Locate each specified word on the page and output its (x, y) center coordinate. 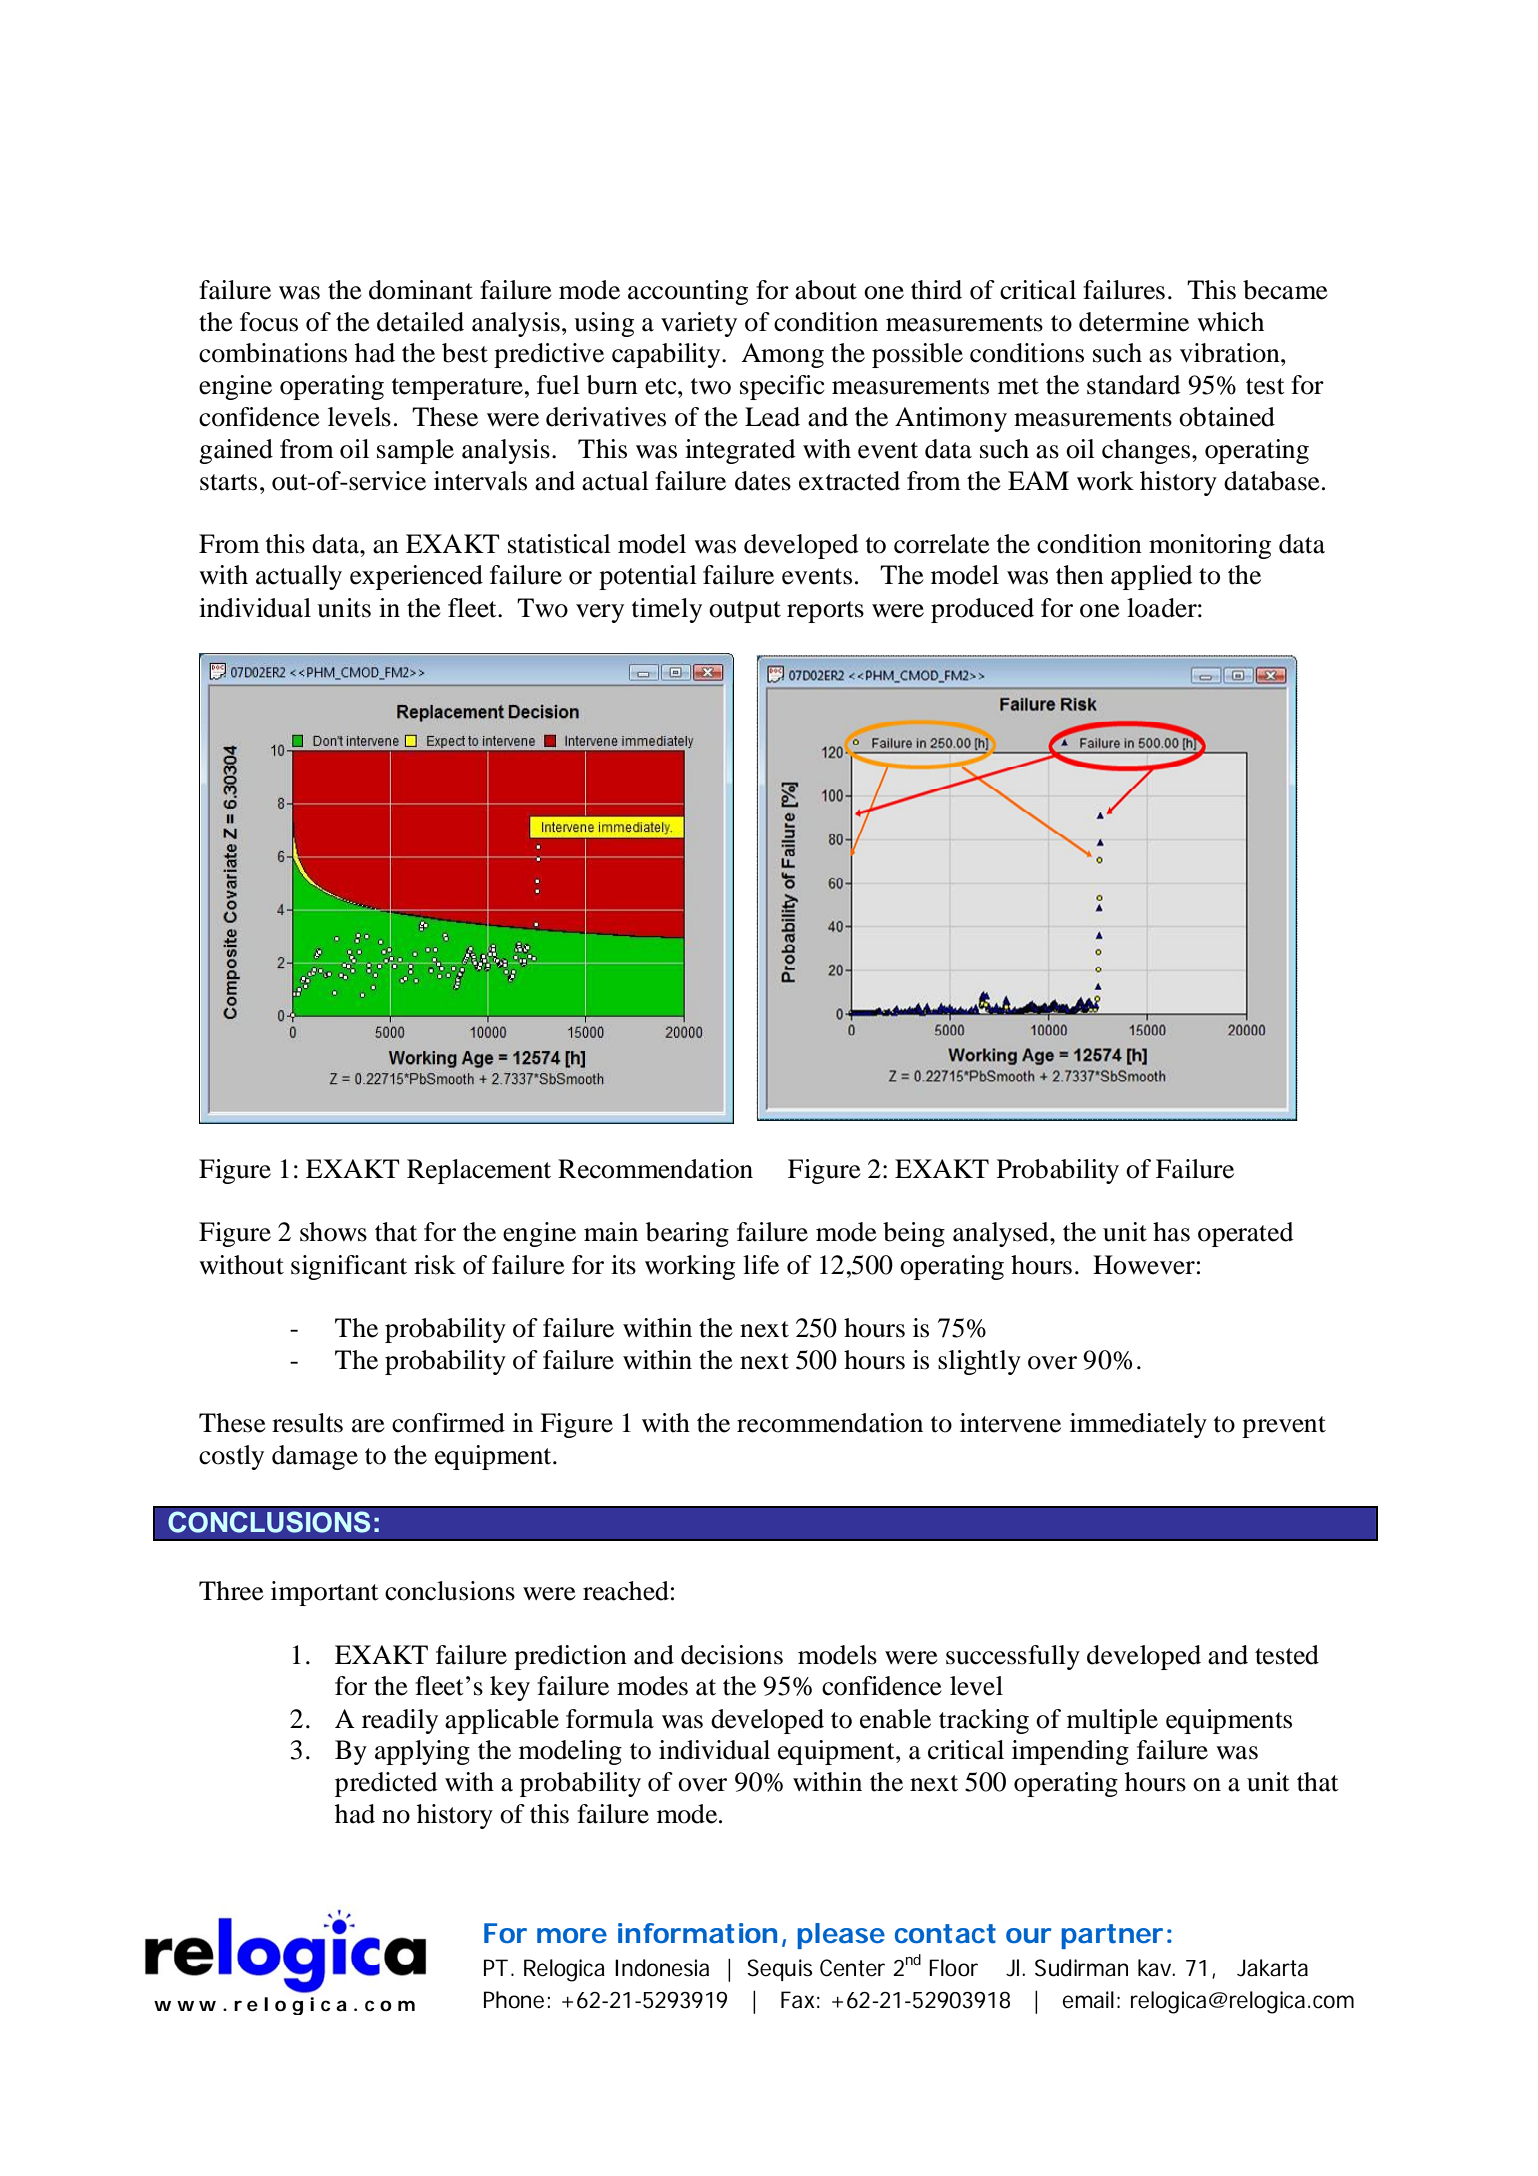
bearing (687, 1234)
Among (782, 355)
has (1171, 1232)
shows (333, 1232)
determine (1134, 322)
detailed (420, 322)
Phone (514, 2000)
